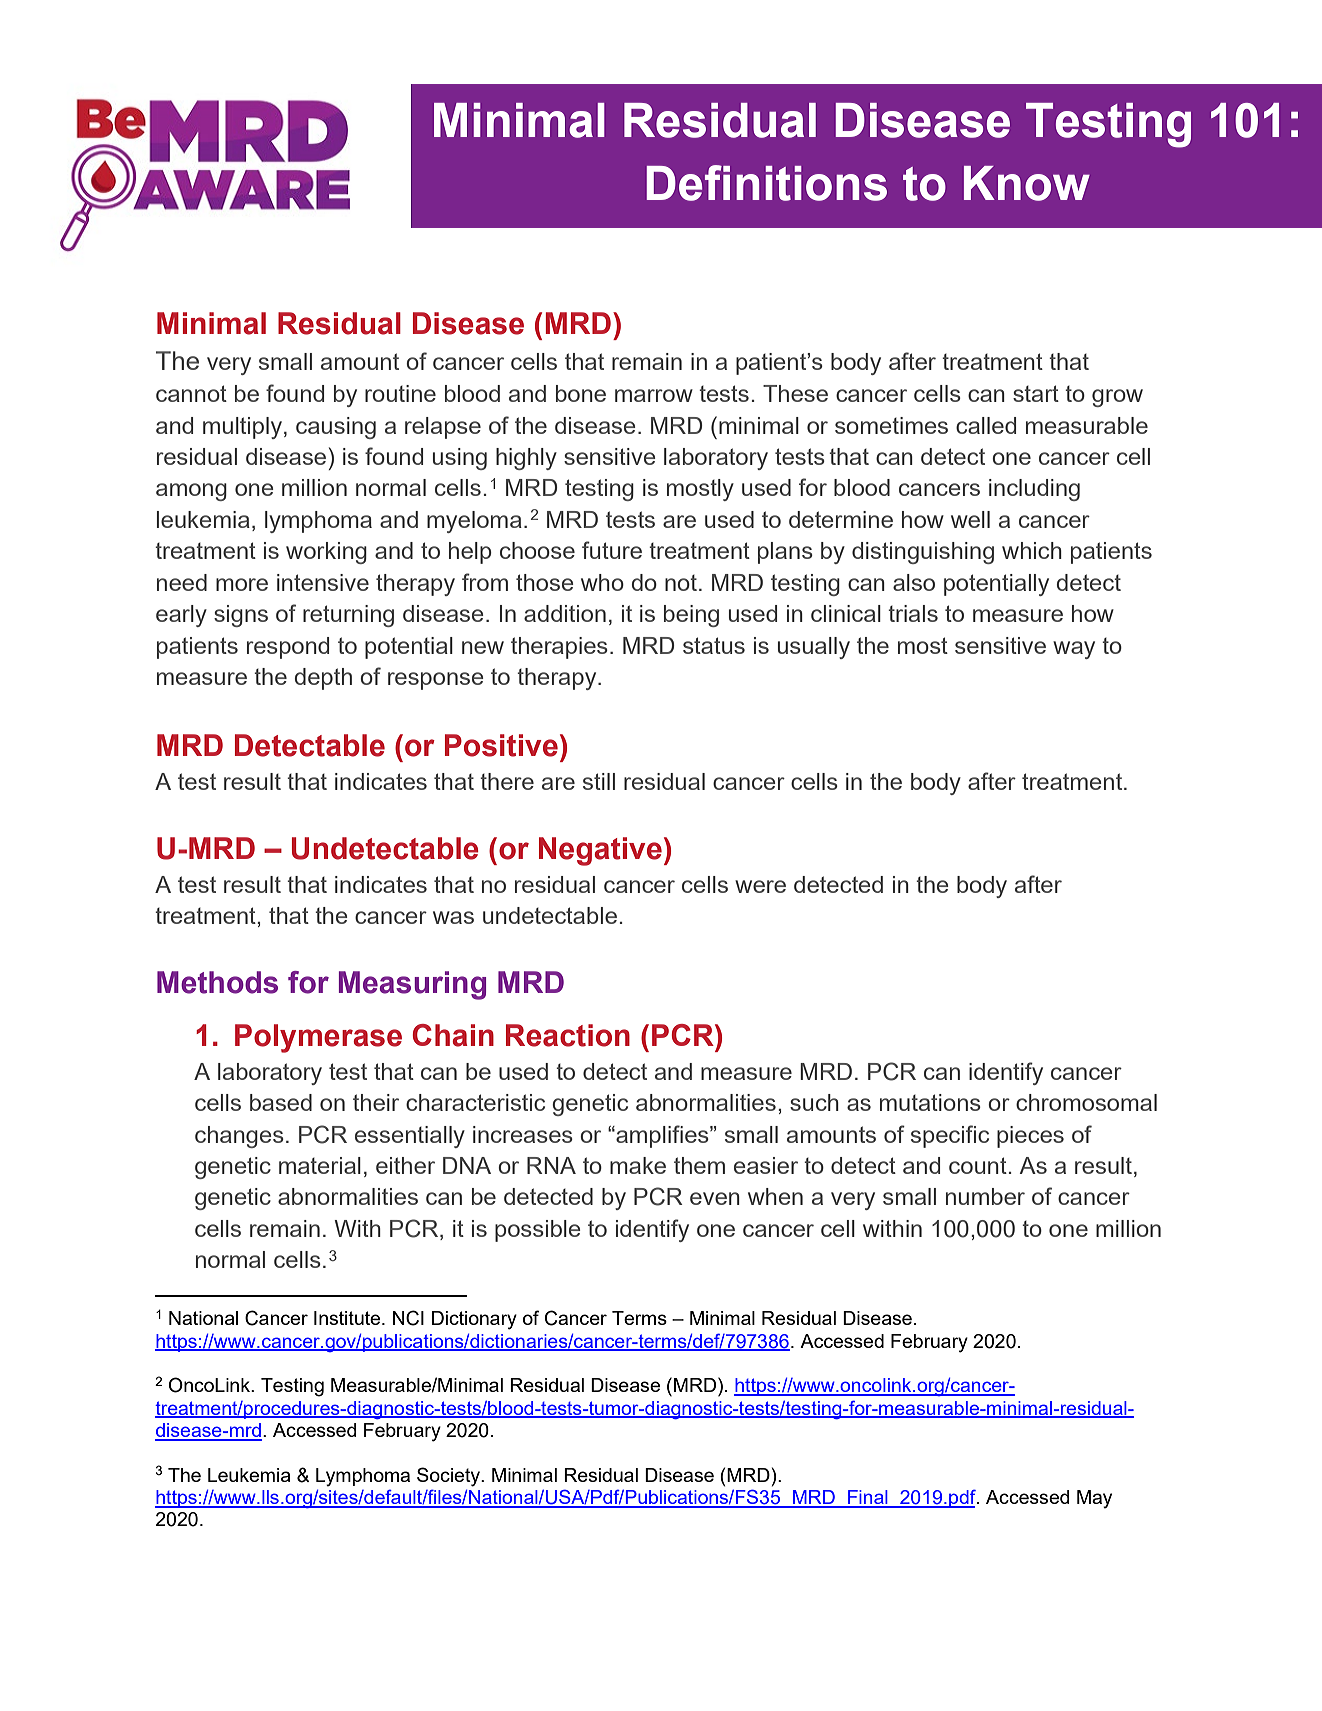 The image size is (1322, 1711). I want to click on Know, so click(1027, 183).
